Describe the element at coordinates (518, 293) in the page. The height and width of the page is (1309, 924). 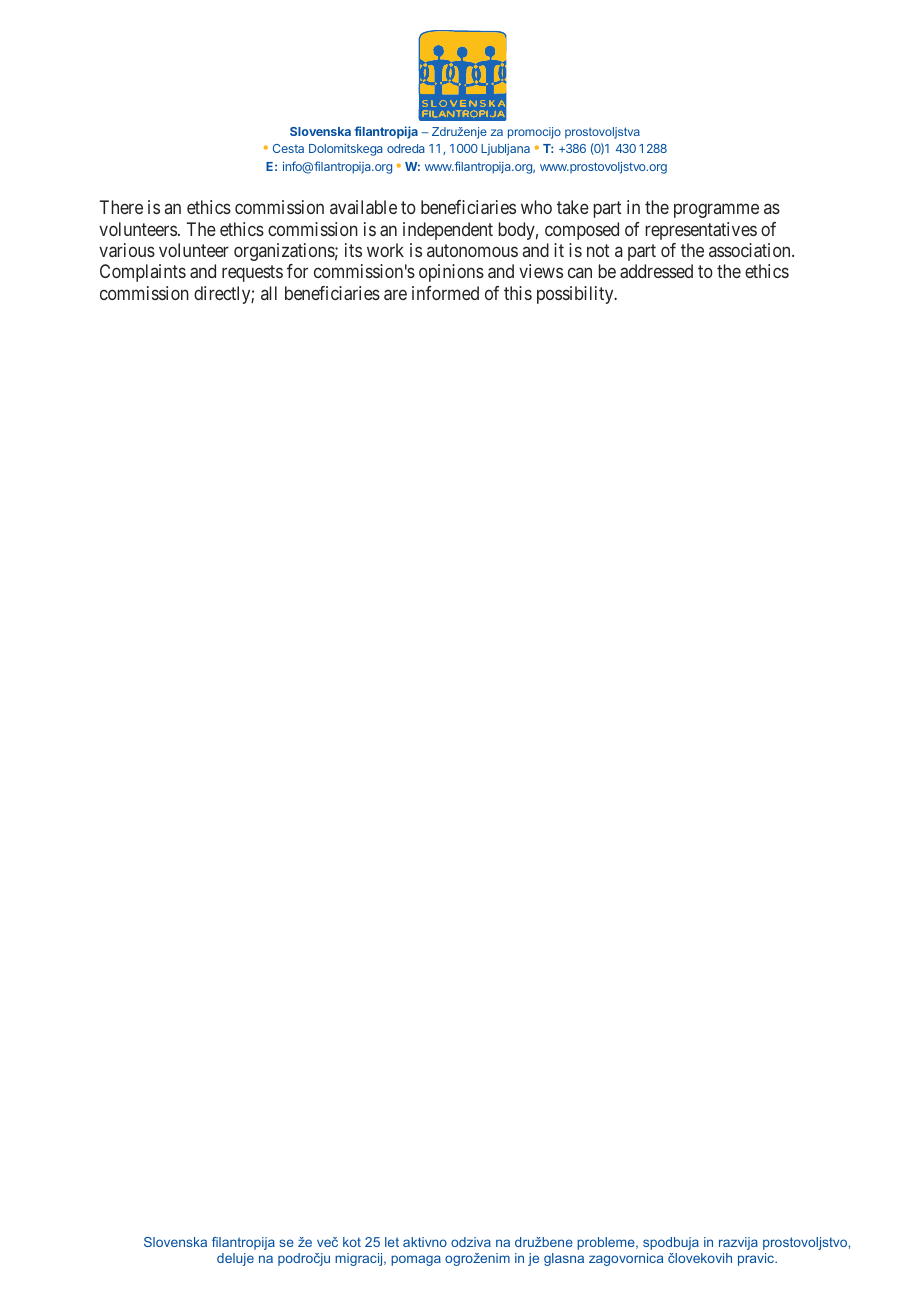
I see `this` at that location.
